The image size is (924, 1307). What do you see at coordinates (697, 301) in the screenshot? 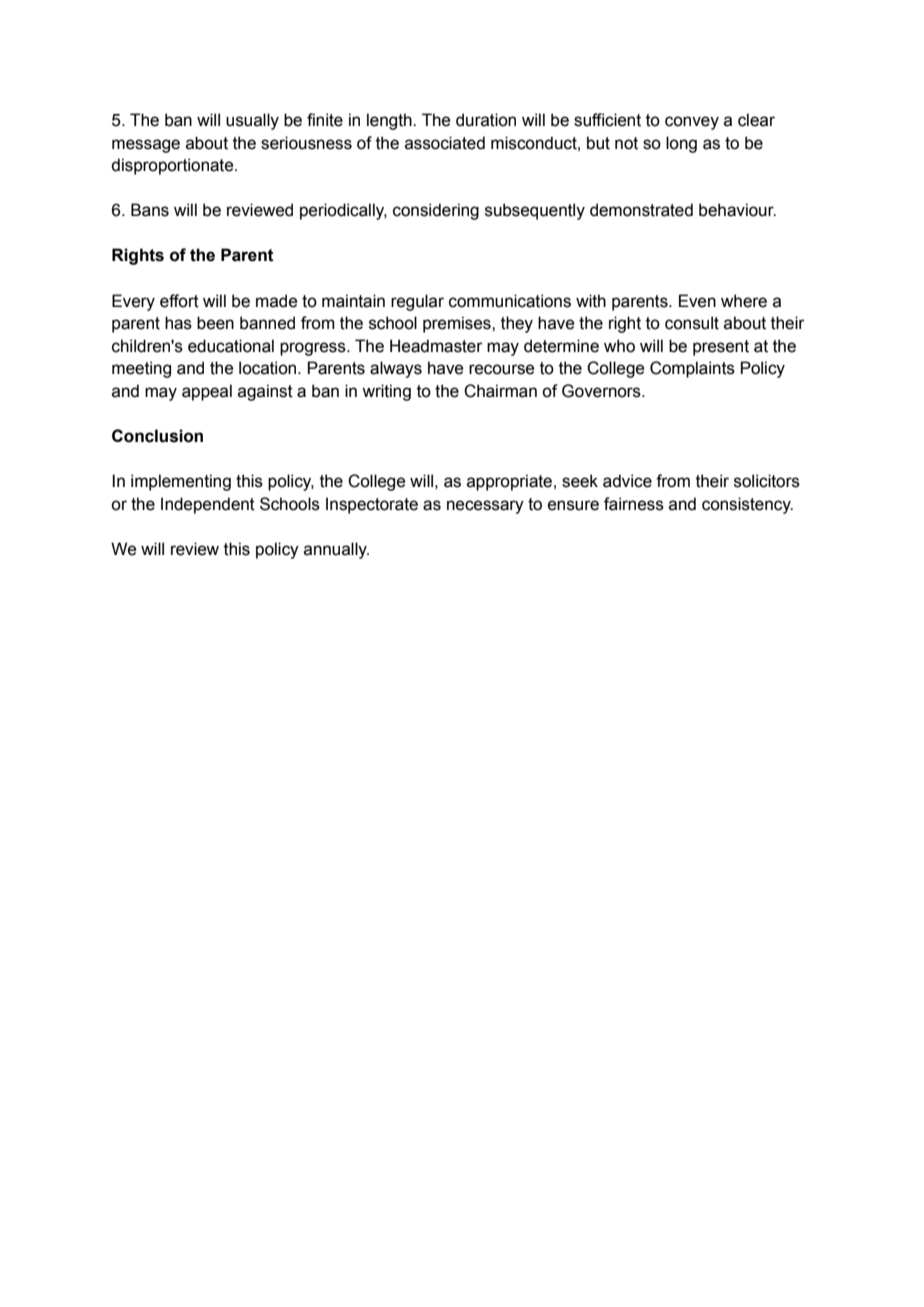
I see `Even` at bounding box center [697, 301].
